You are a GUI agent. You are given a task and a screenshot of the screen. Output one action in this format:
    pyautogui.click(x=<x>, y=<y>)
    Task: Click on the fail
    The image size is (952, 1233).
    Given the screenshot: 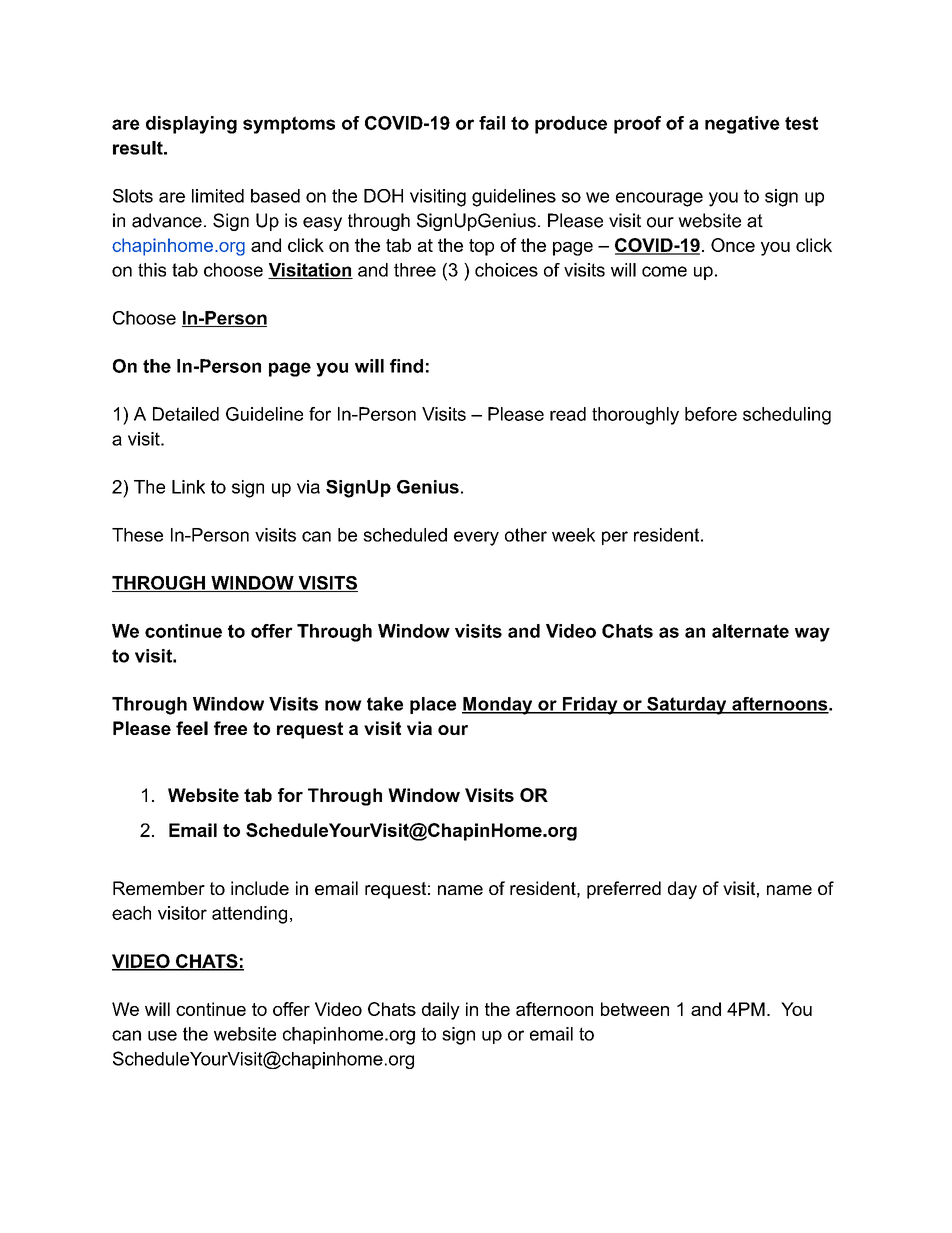 What is the action you would take?
    pyautogui.click(x=492, y=123)
